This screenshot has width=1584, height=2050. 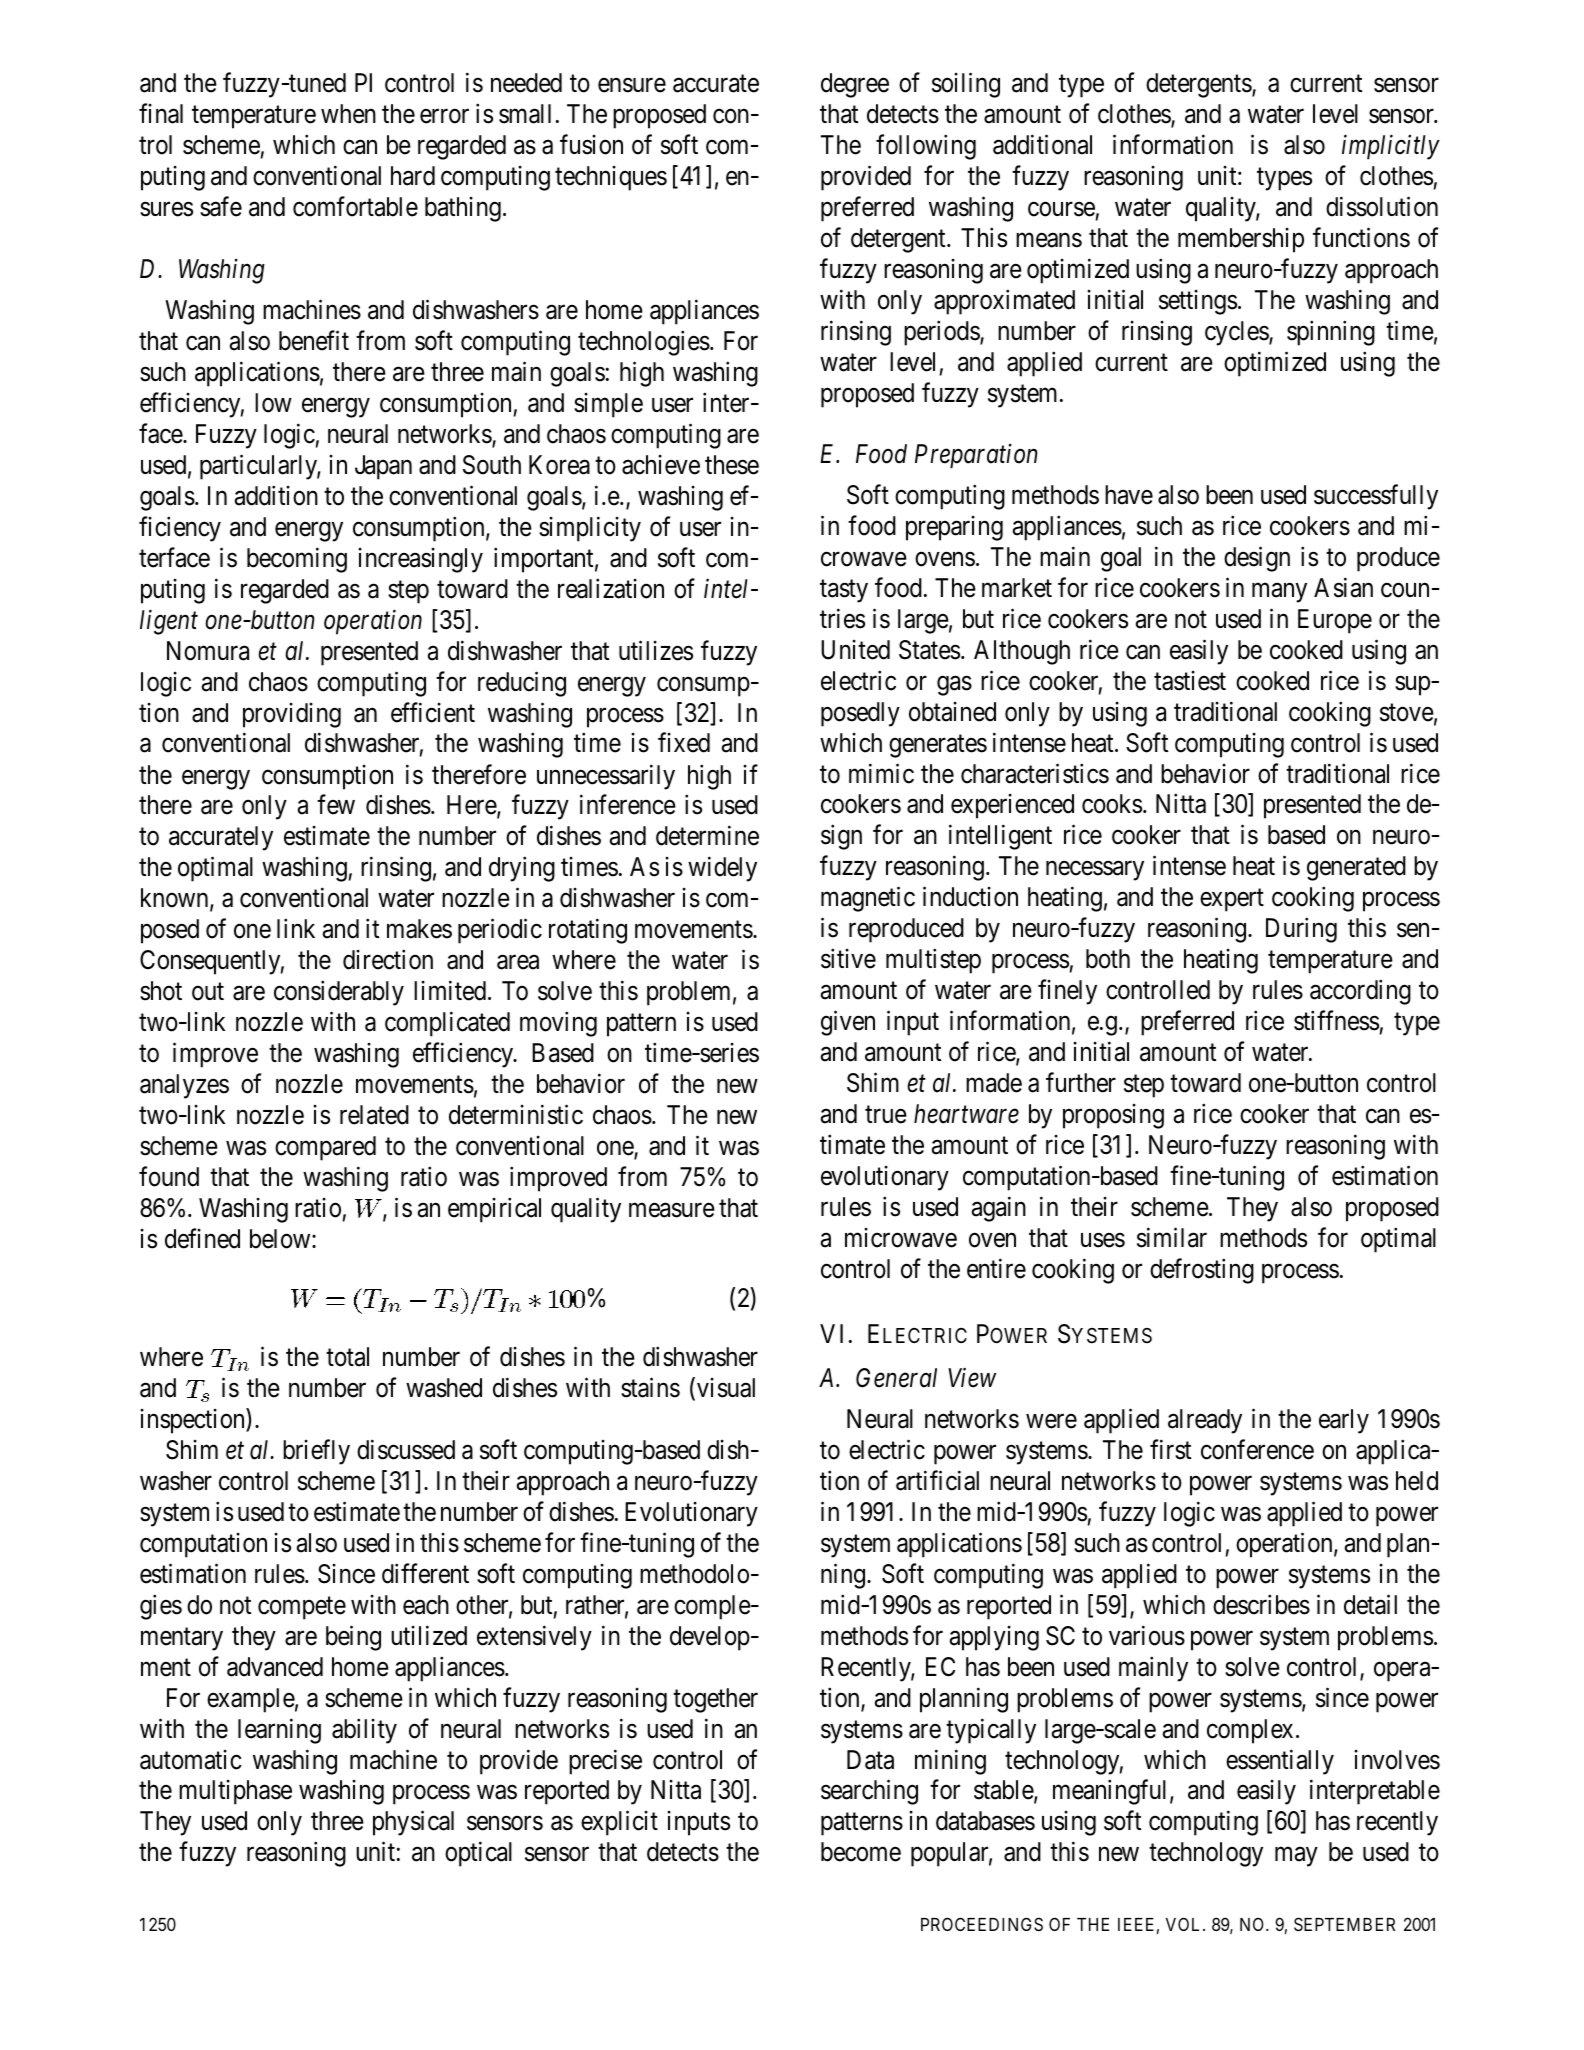 I want to click on tastiest, so click(x=1190, y=681).
